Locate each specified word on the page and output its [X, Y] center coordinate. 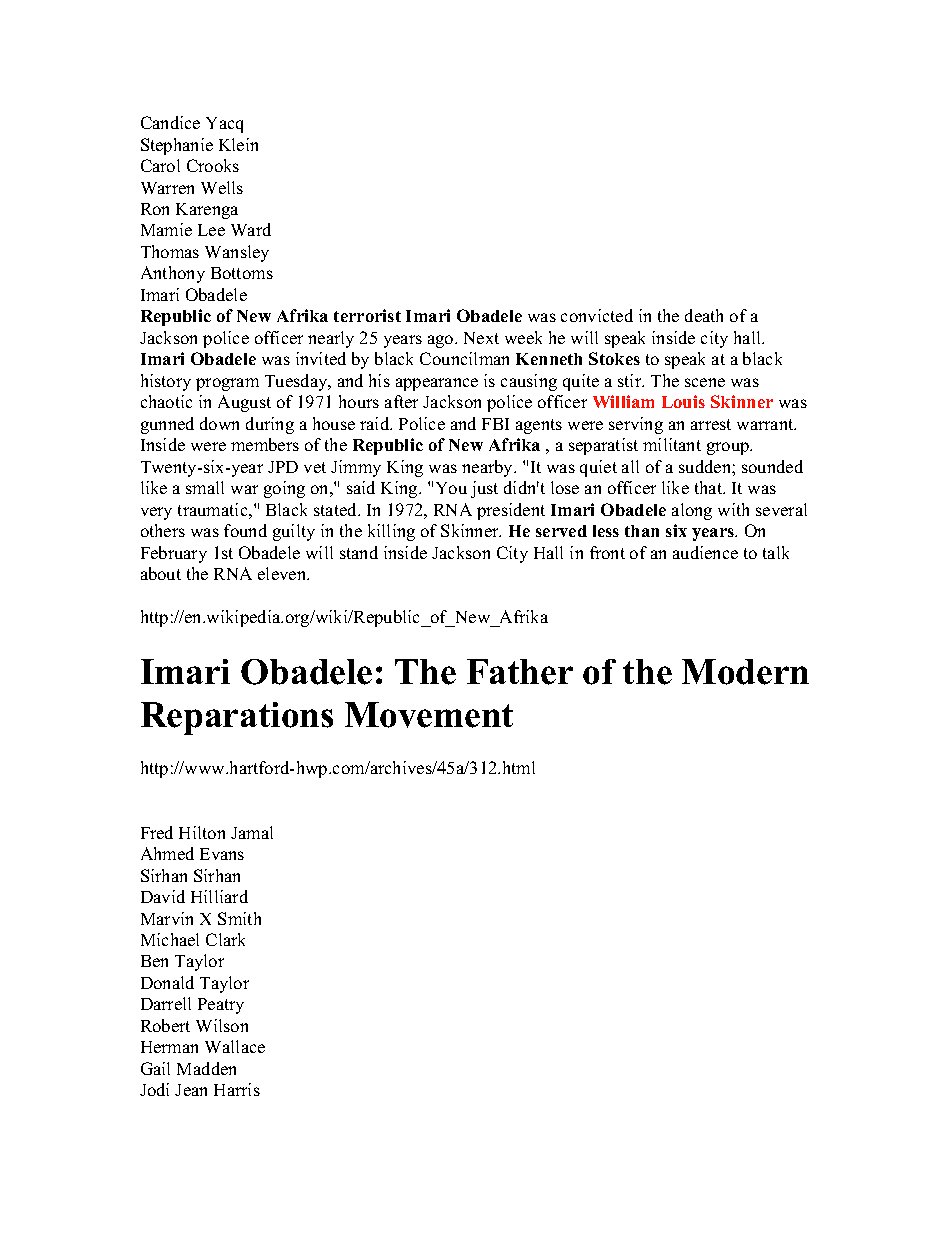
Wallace [235, 1046]
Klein [238, 144]
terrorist [367, 315]
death [704, 315]
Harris [237, 1089]
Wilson [222, 1025]
